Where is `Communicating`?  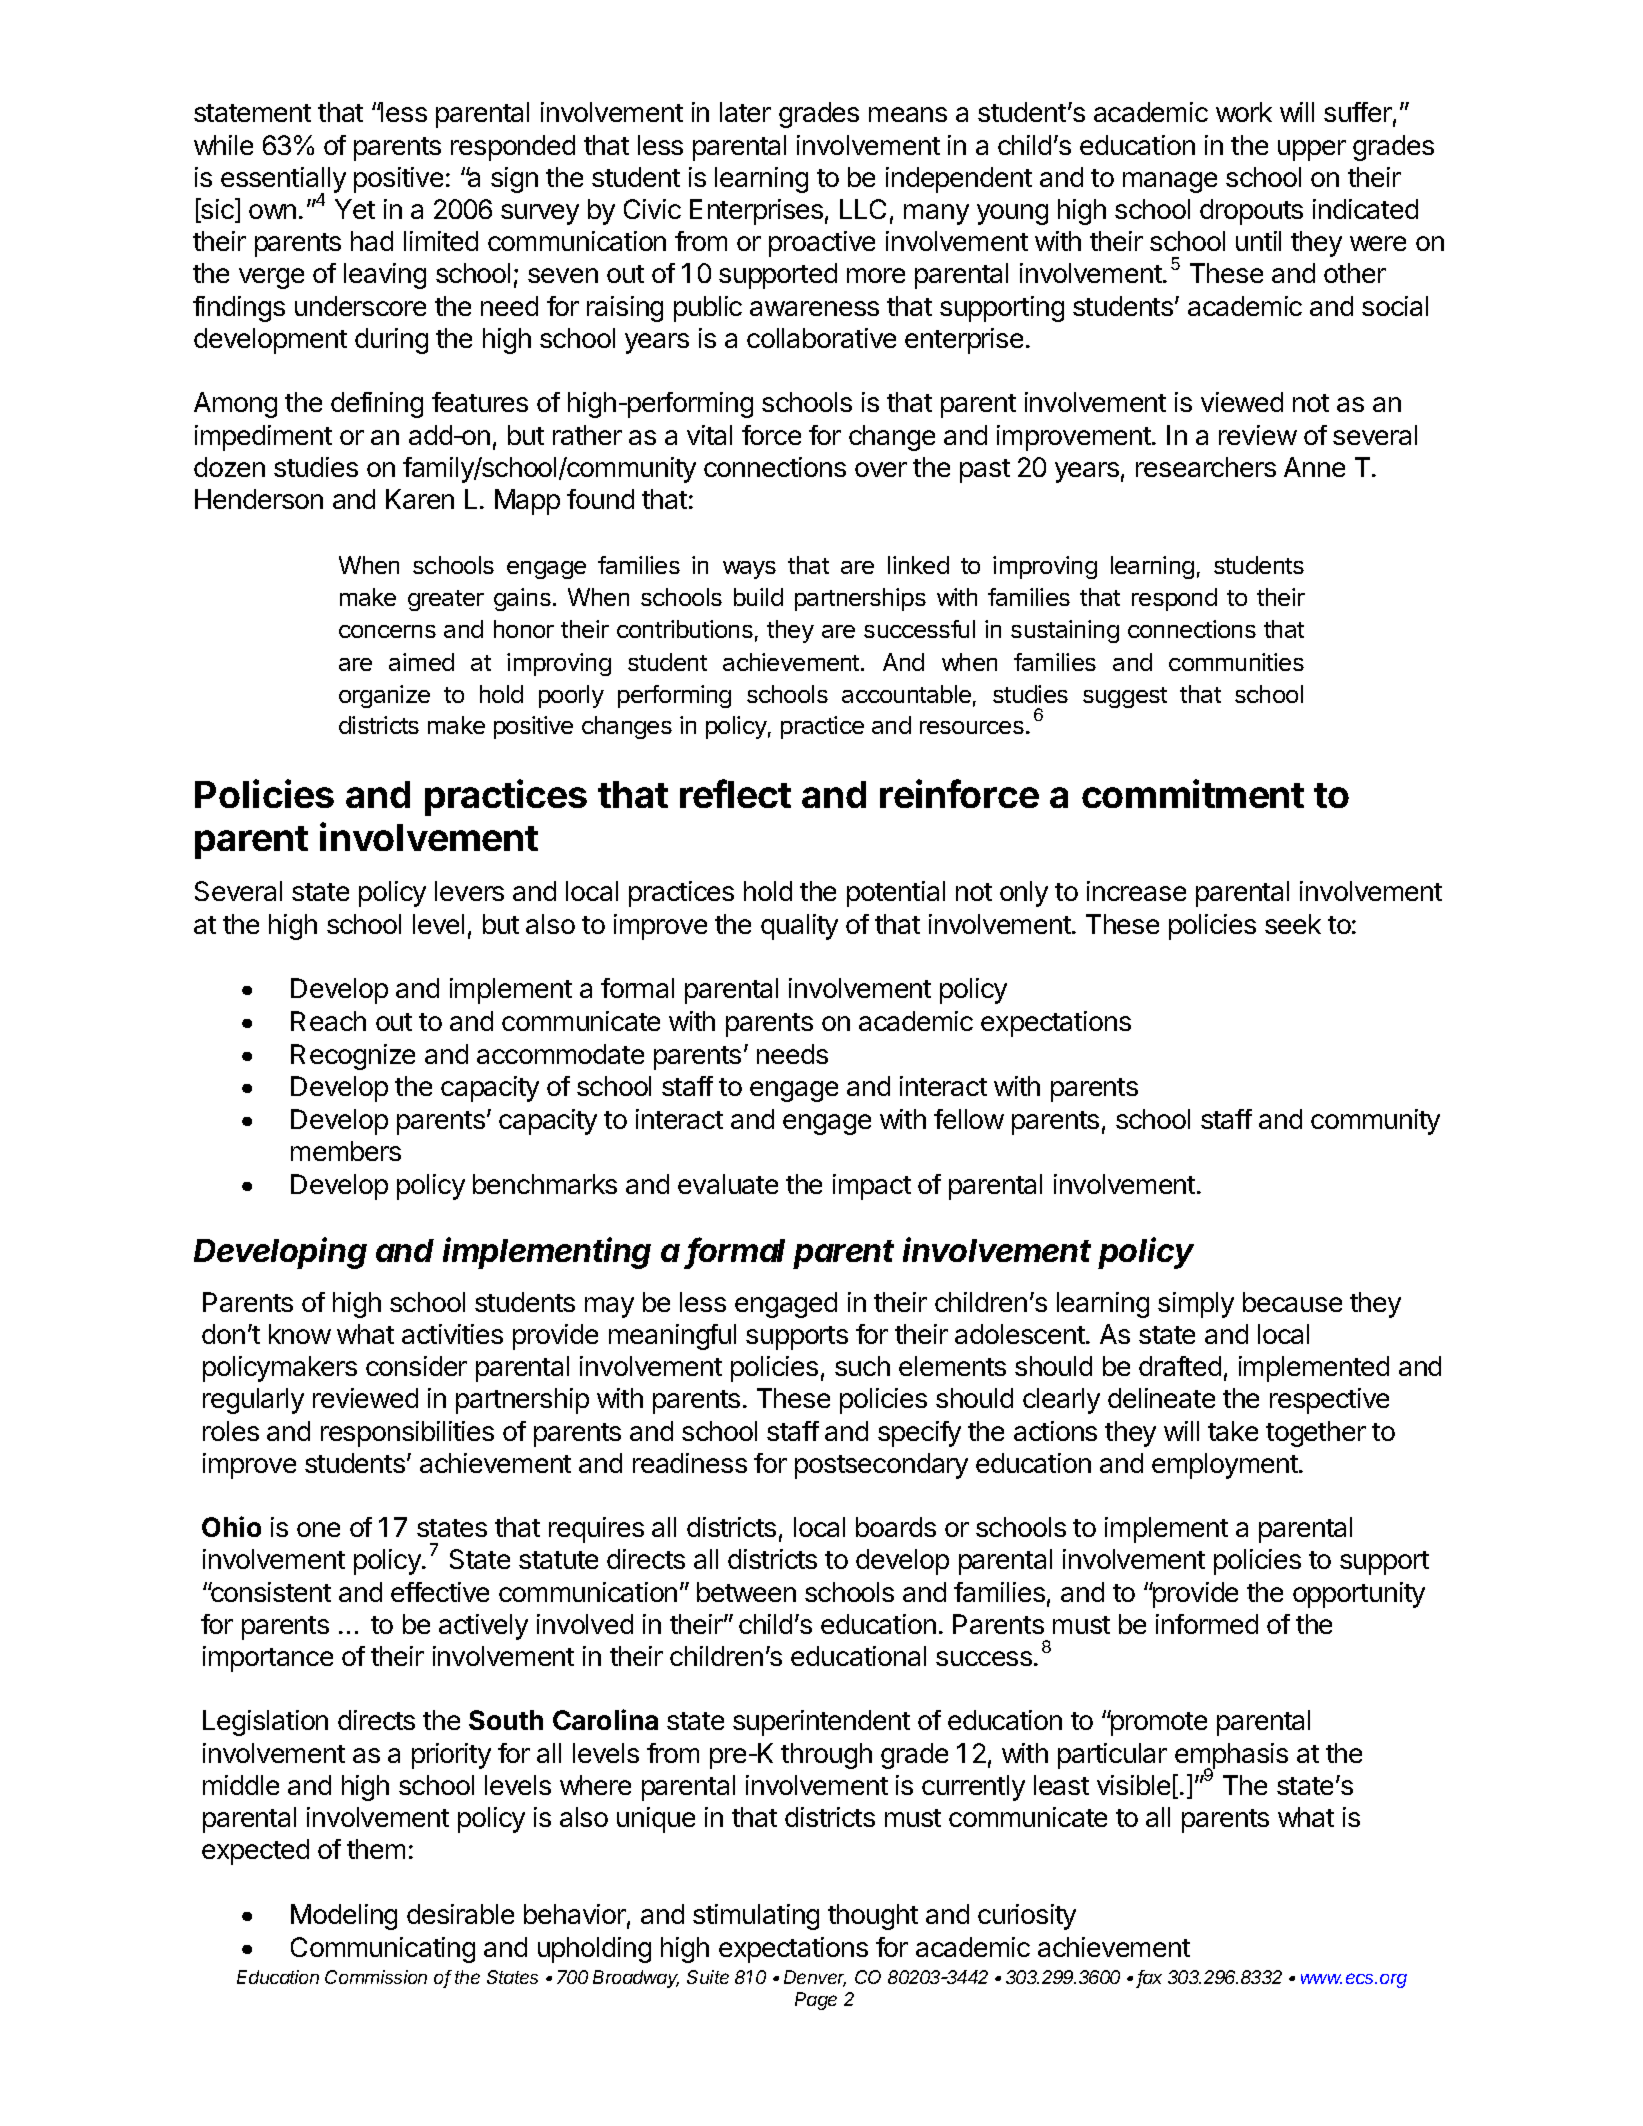
Communicating is located at coordinates (383, 1950).
